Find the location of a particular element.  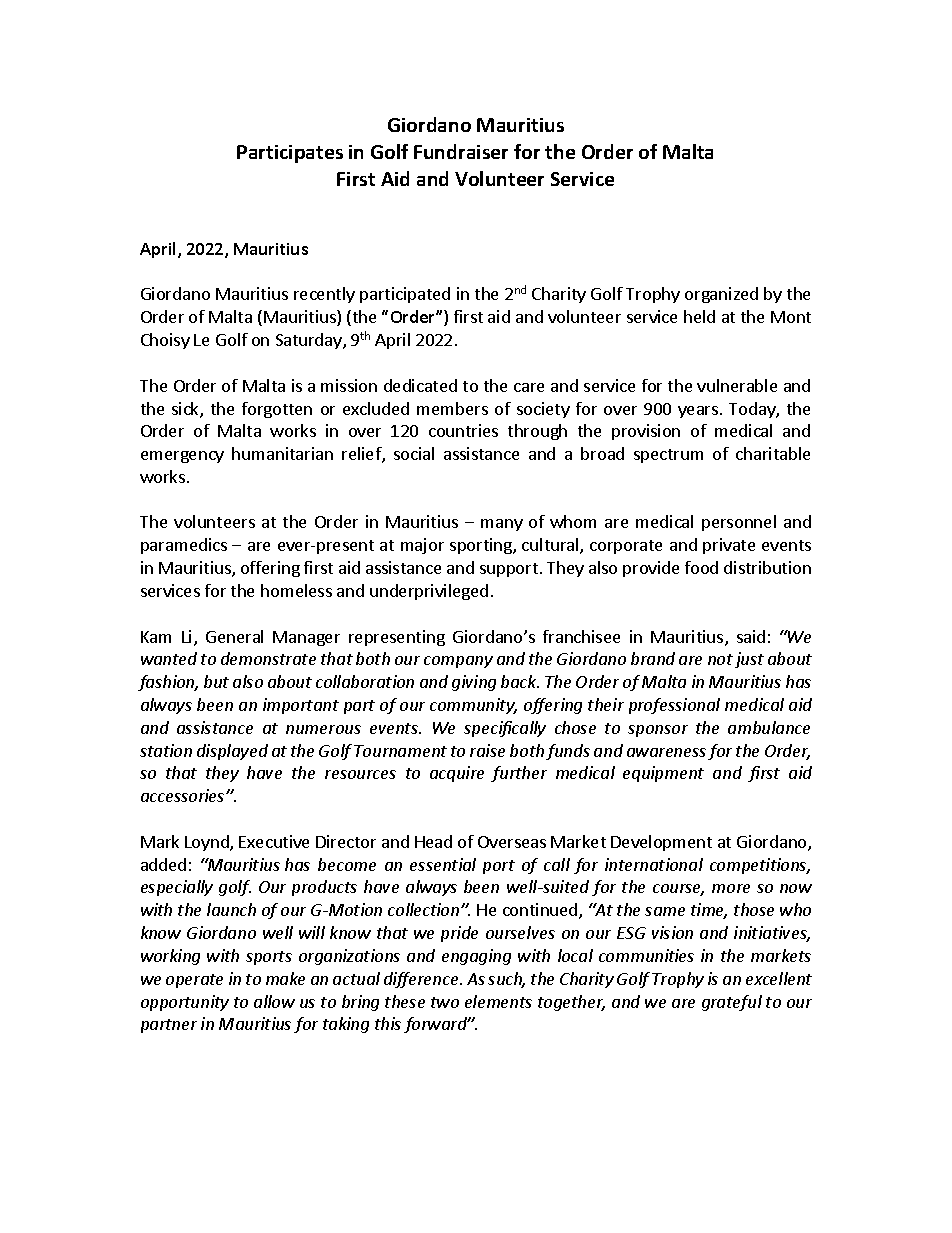

emergency is located at coordinates (182, 457).
